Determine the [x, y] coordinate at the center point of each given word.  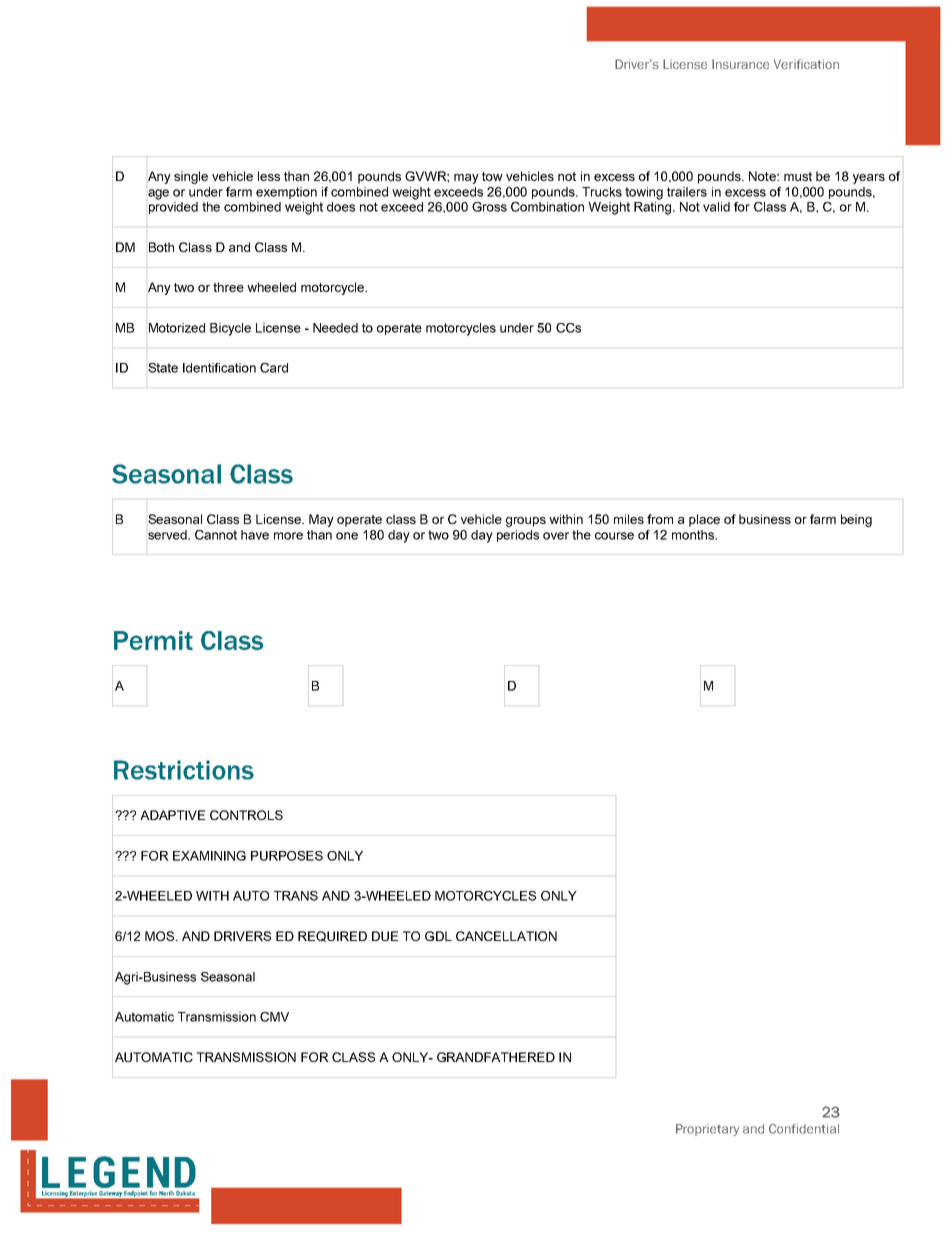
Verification [806, 64]
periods [518, 536]
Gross [489, 207]
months [694, 535]
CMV [274, 1017]
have [255, 535]
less [269, 176]
